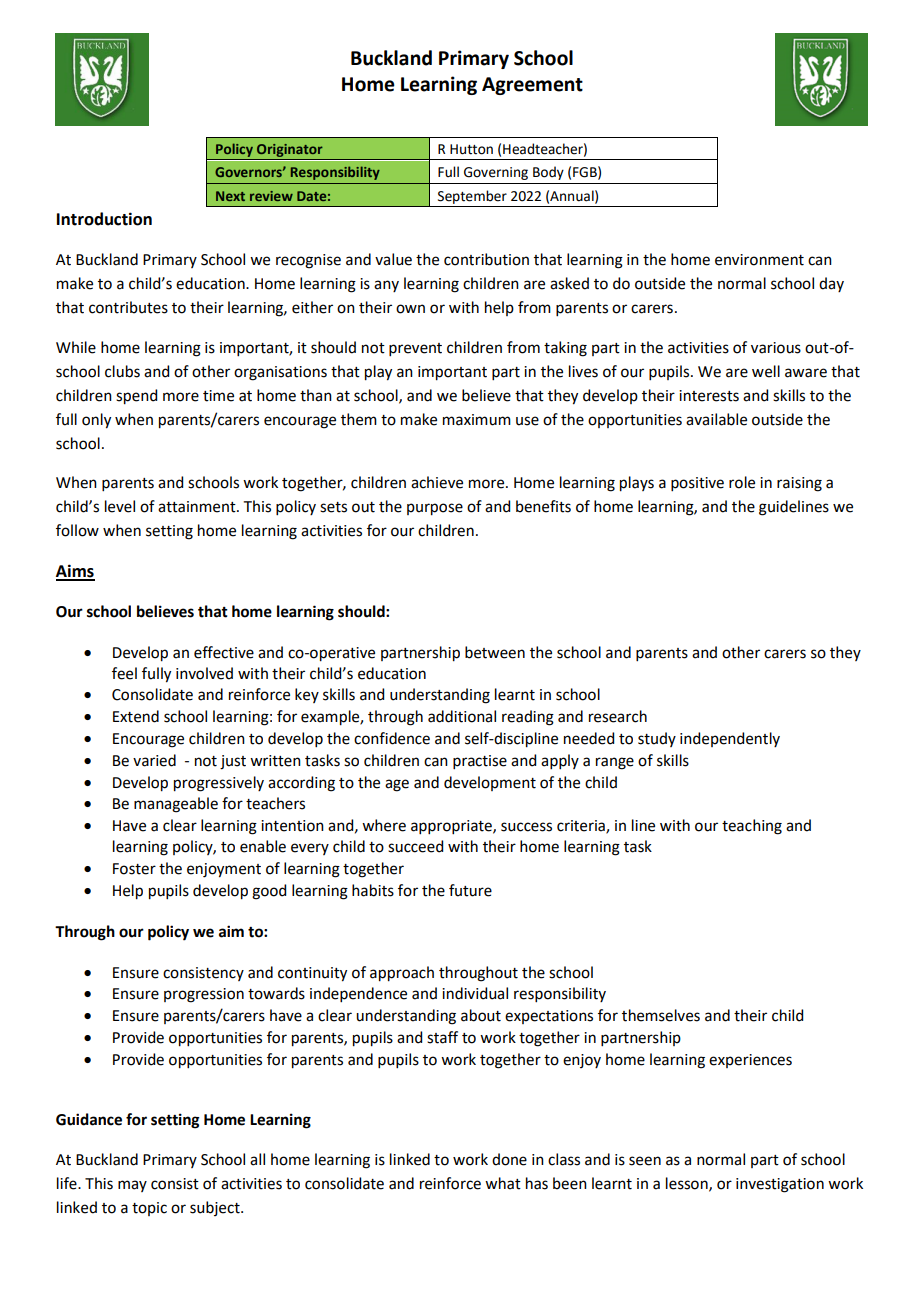 Image resolution: width=924 pixels, height=1308 pixels. Describe the element at coordinates (452, 827) in the page. I see `appropriate` at that location.
